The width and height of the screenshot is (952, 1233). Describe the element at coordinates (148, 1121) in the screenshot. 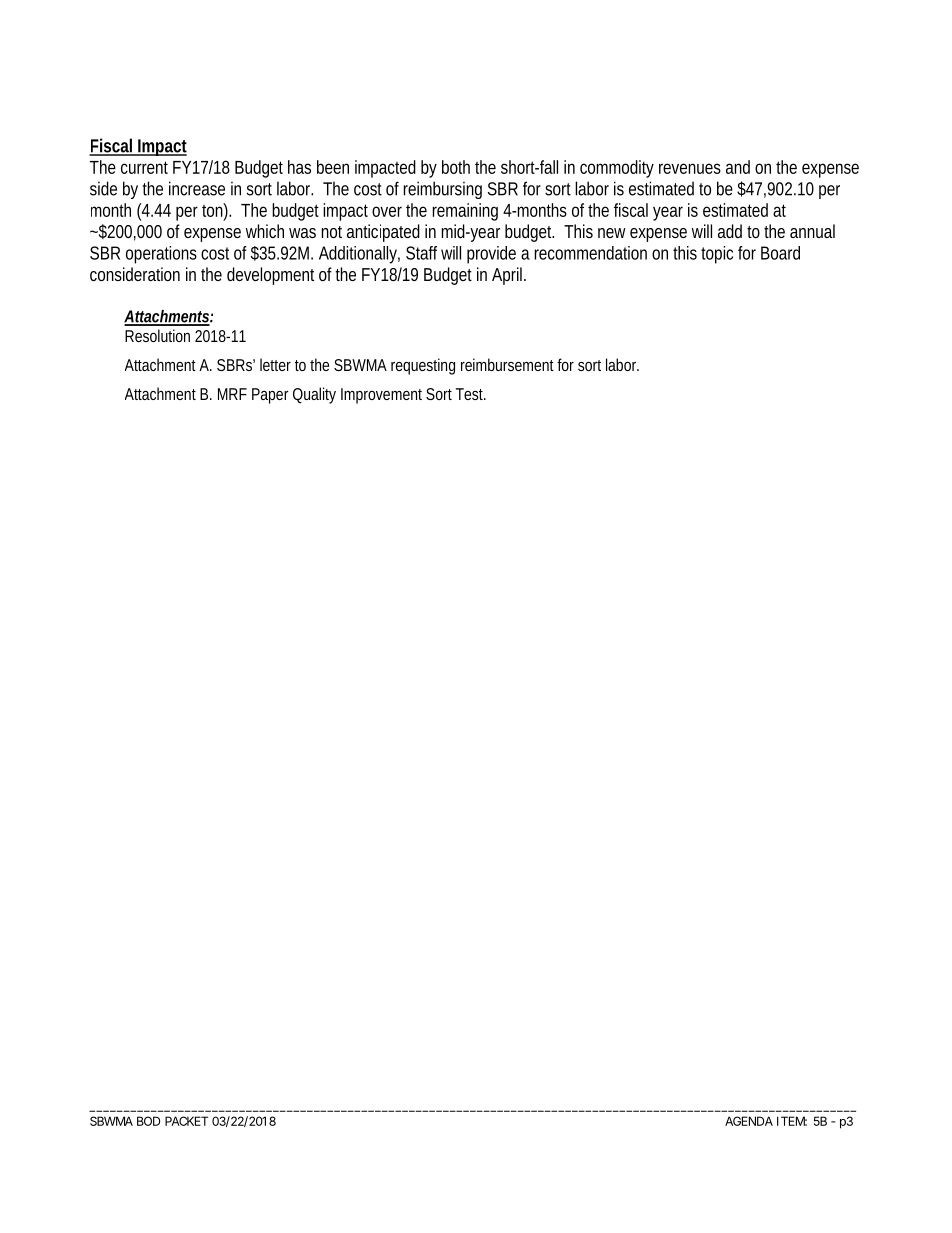

I see `BOD` at that location.
